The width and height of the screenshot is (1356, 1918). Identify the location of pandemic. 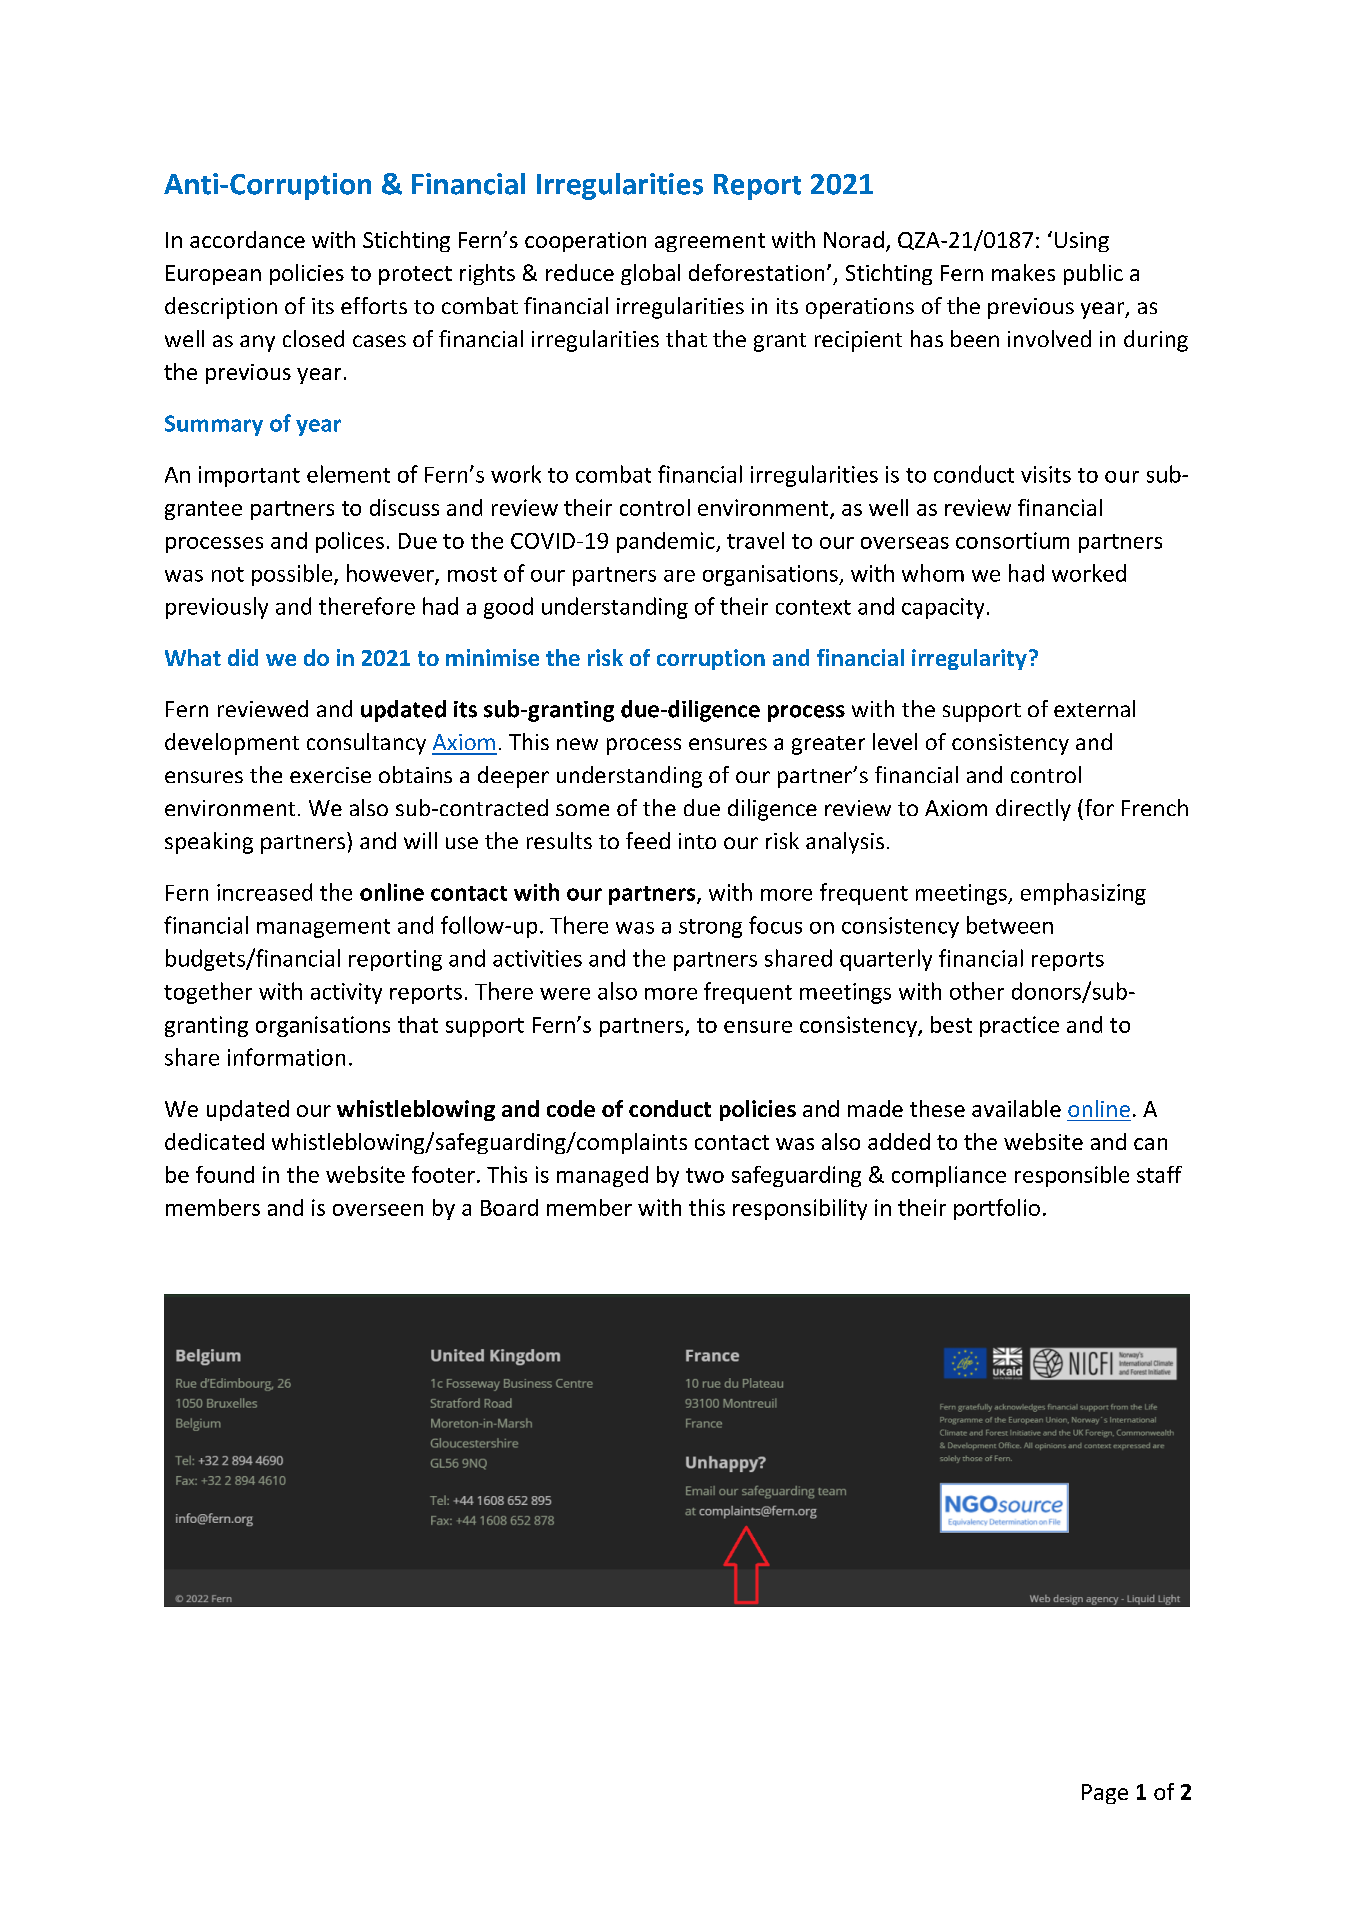
(667, 542).
